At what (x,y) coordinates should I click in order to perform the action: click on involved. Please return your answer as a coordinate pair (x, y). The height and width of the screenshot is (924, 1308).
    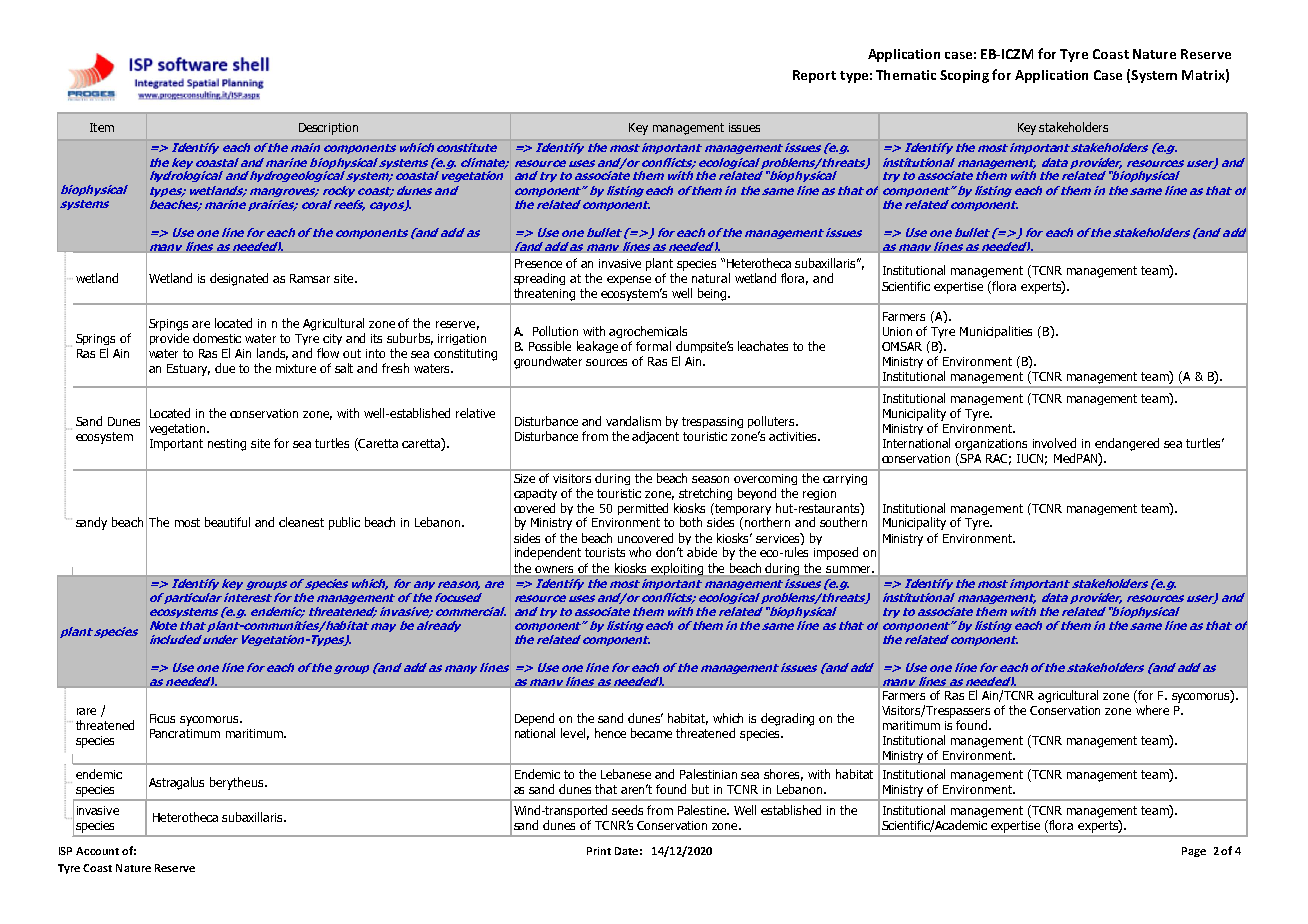
    Looking at the image, I should click on (1054, 443).
